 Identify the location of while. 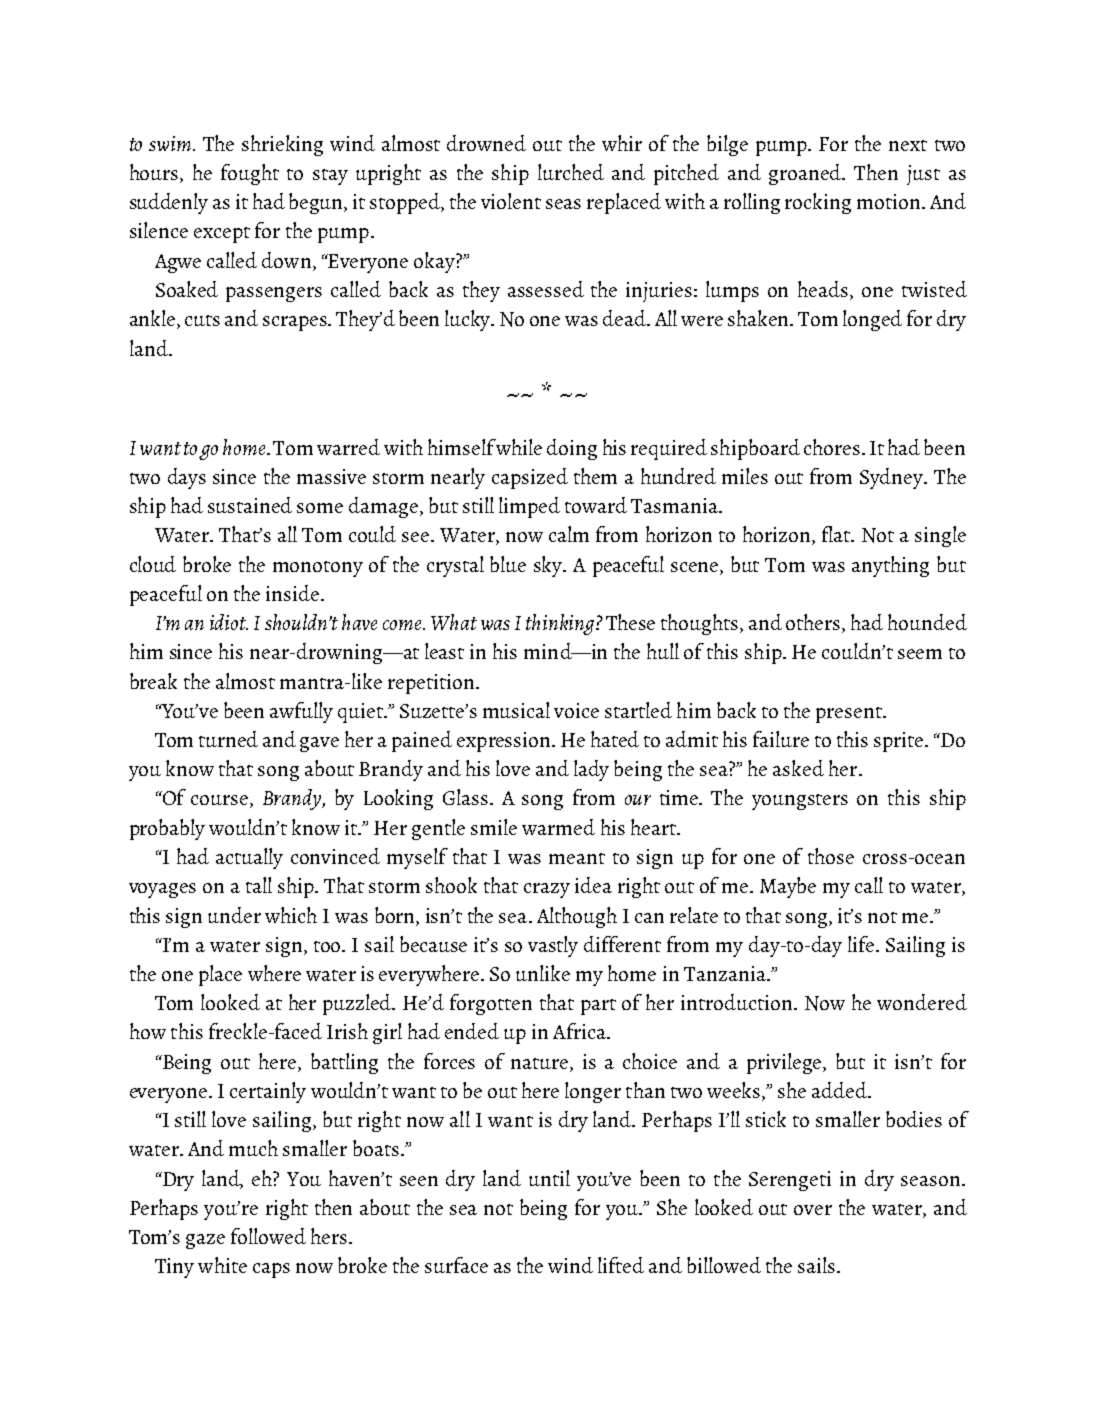
(518, 447).
